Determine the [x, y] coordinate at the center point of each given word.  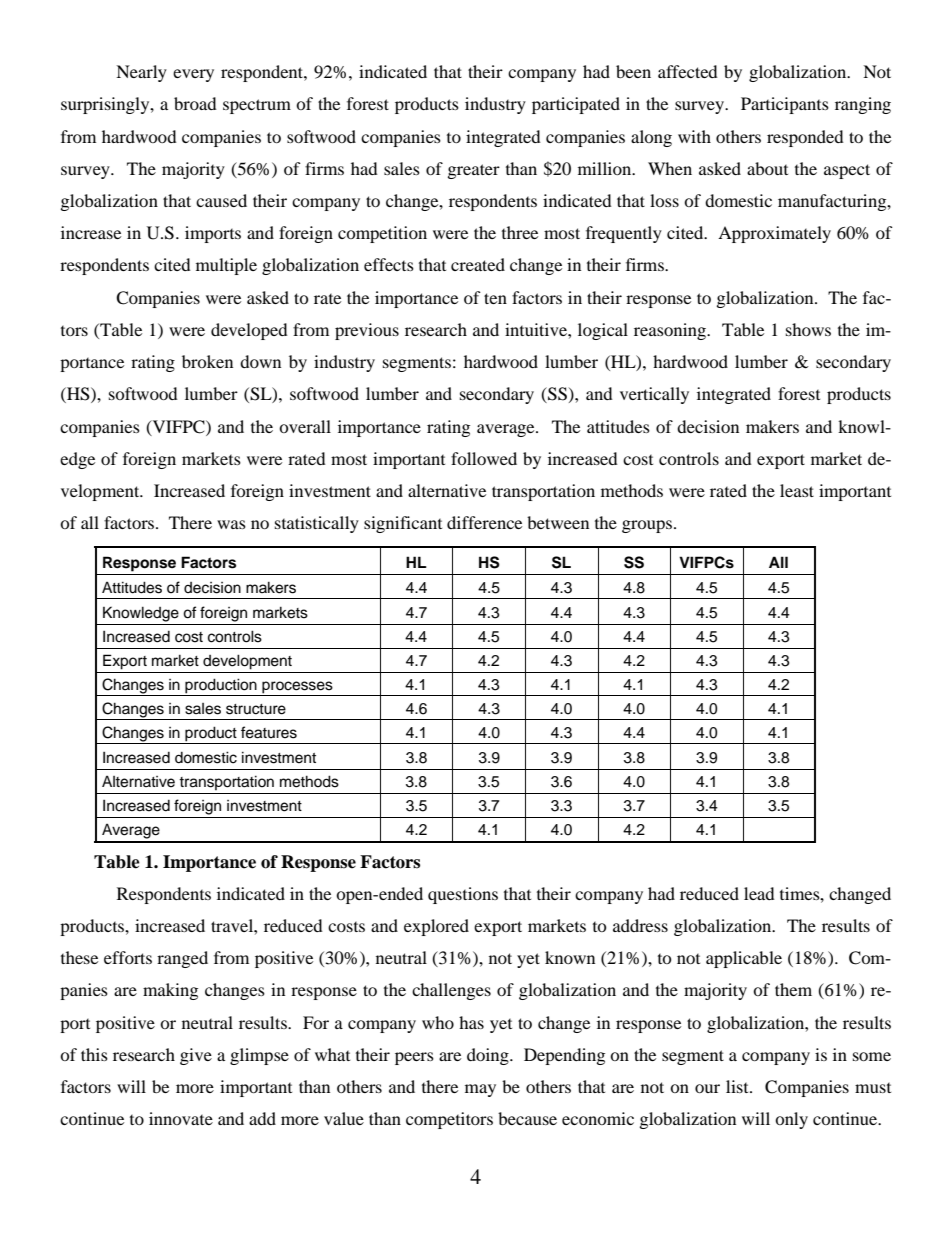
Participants [785, 105]
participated [576, 105]
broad [195, 103]
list [738, 1086]
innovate [181, 1118]
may [480, 1090]
